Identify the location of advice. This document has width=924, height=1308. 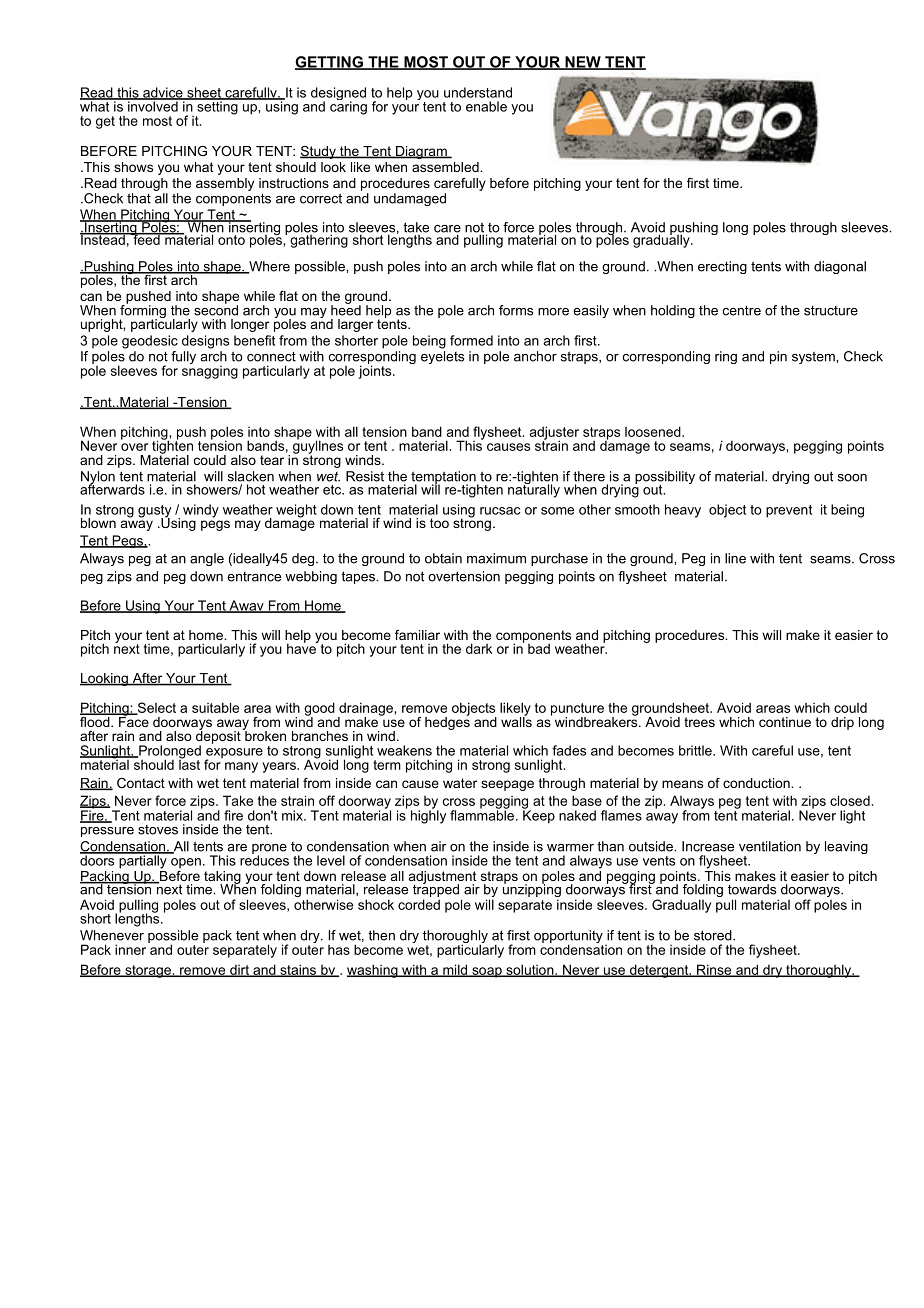
(163, 93).
